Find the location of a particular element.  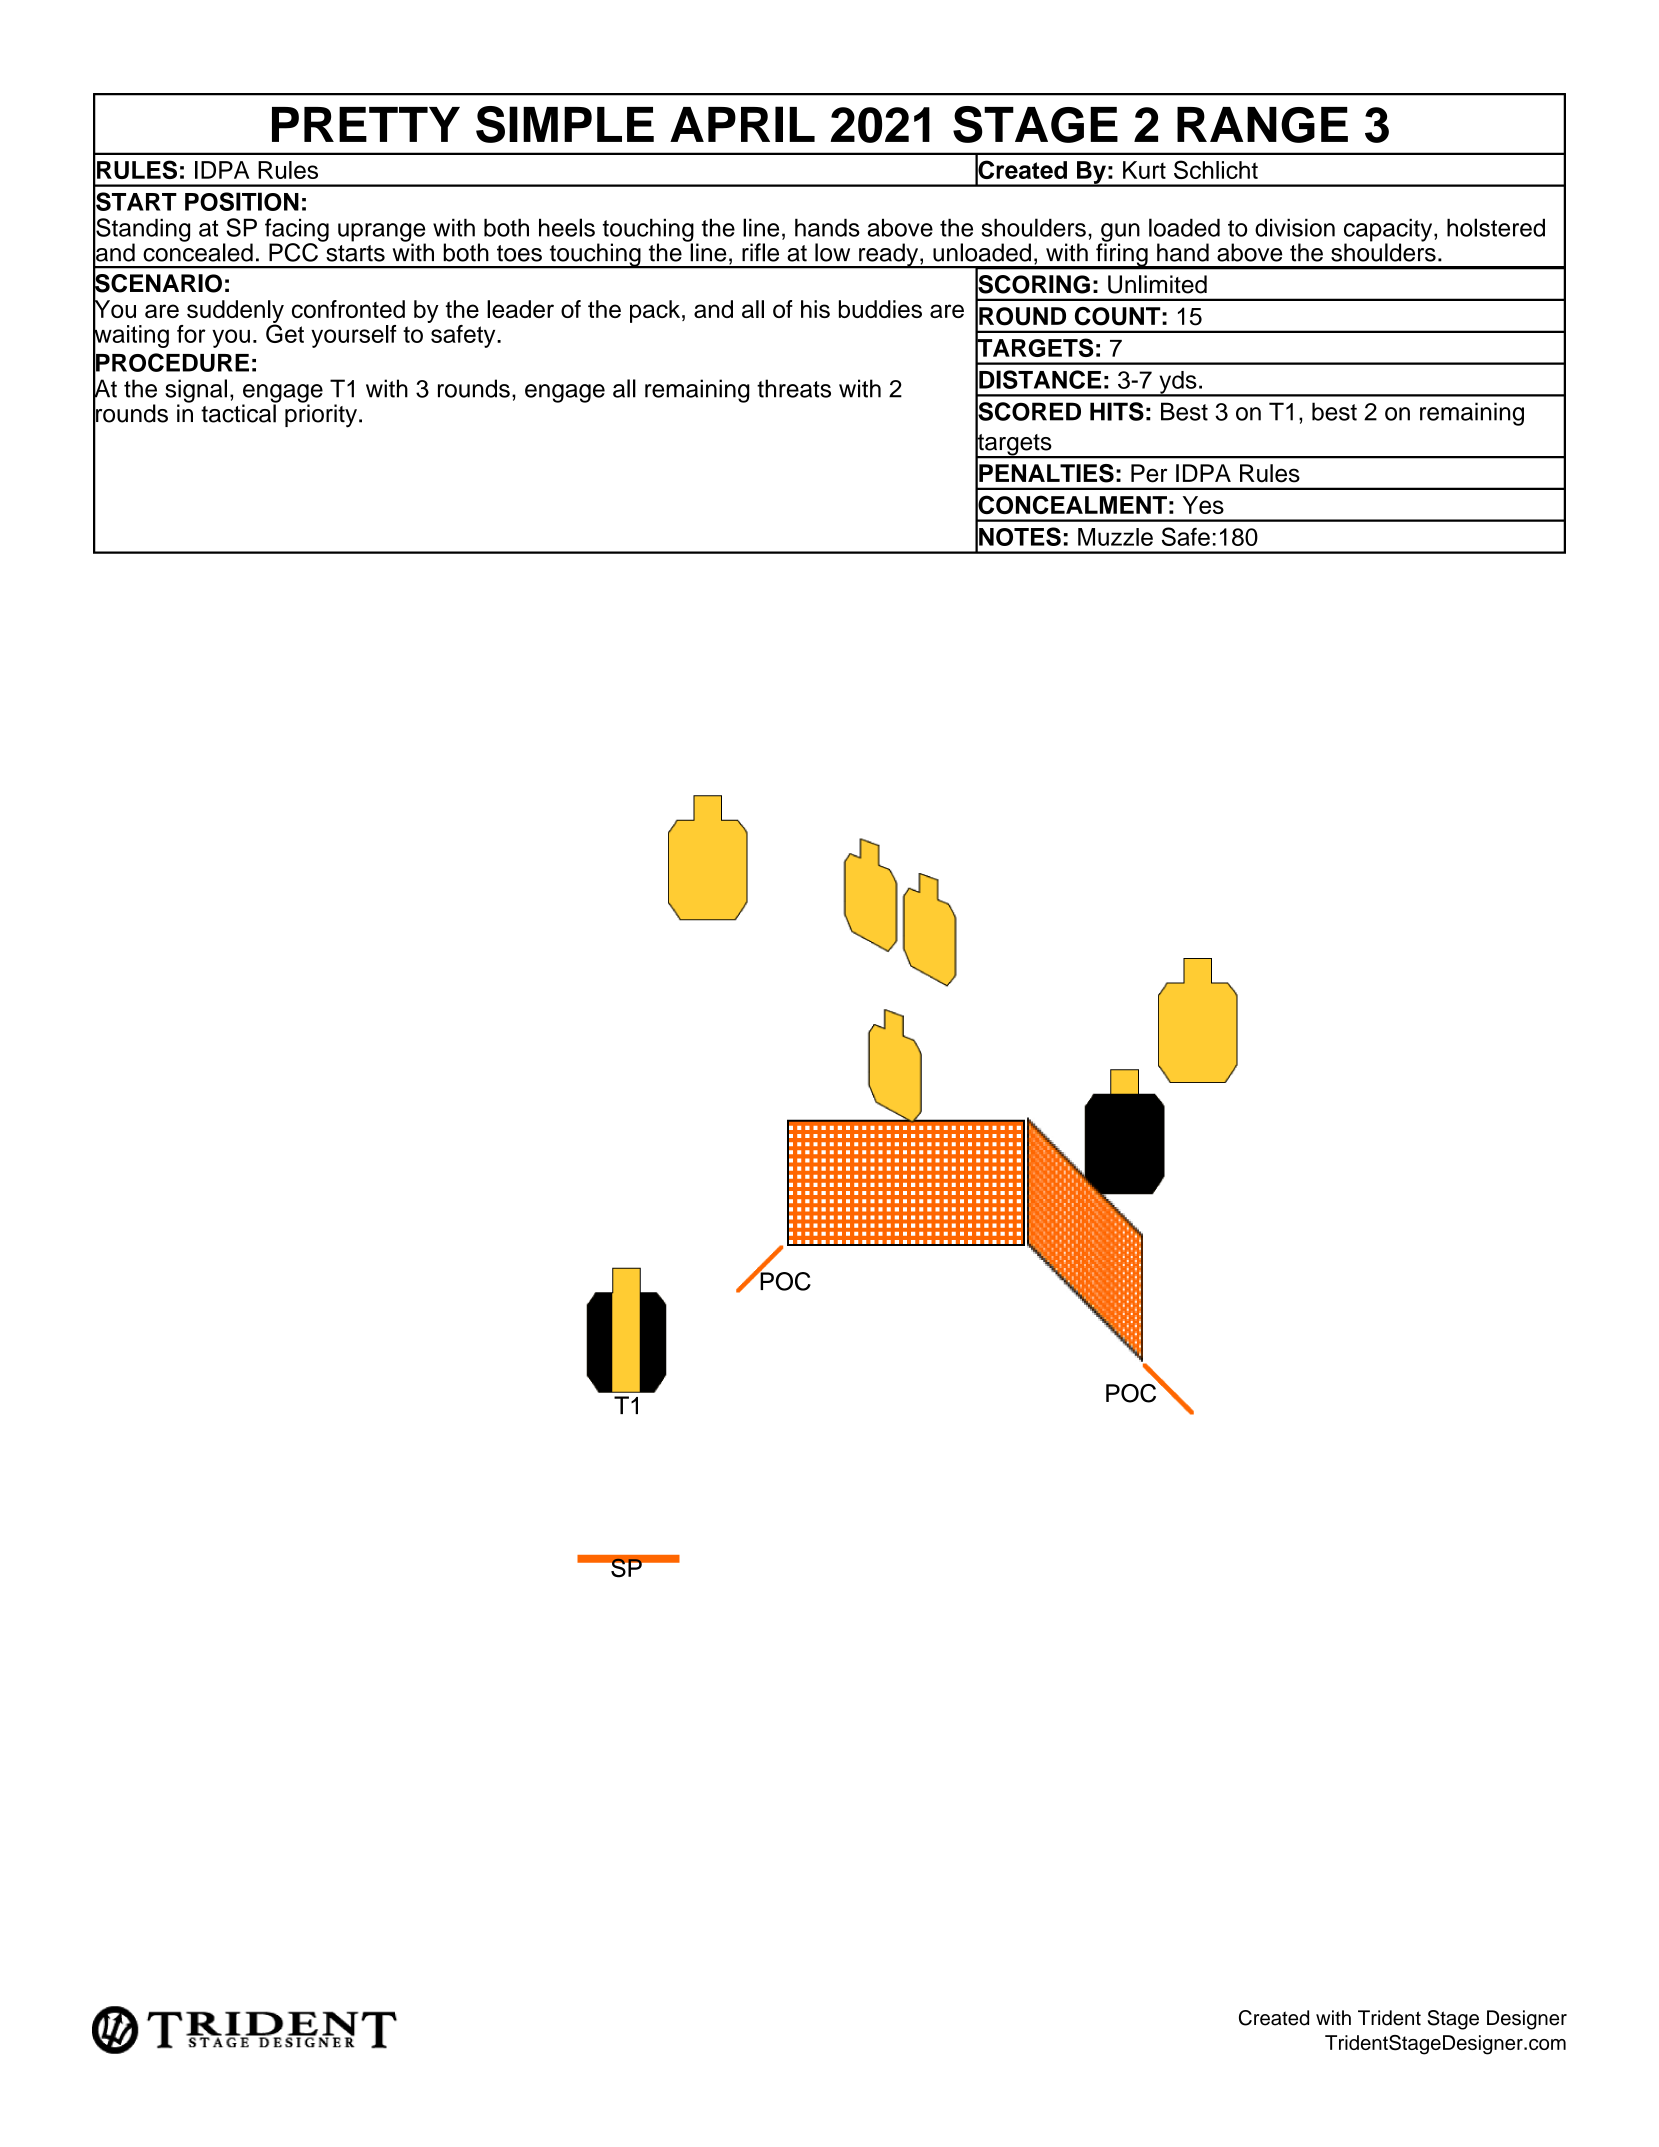

Yes is located at coordinates (1203, 505).
